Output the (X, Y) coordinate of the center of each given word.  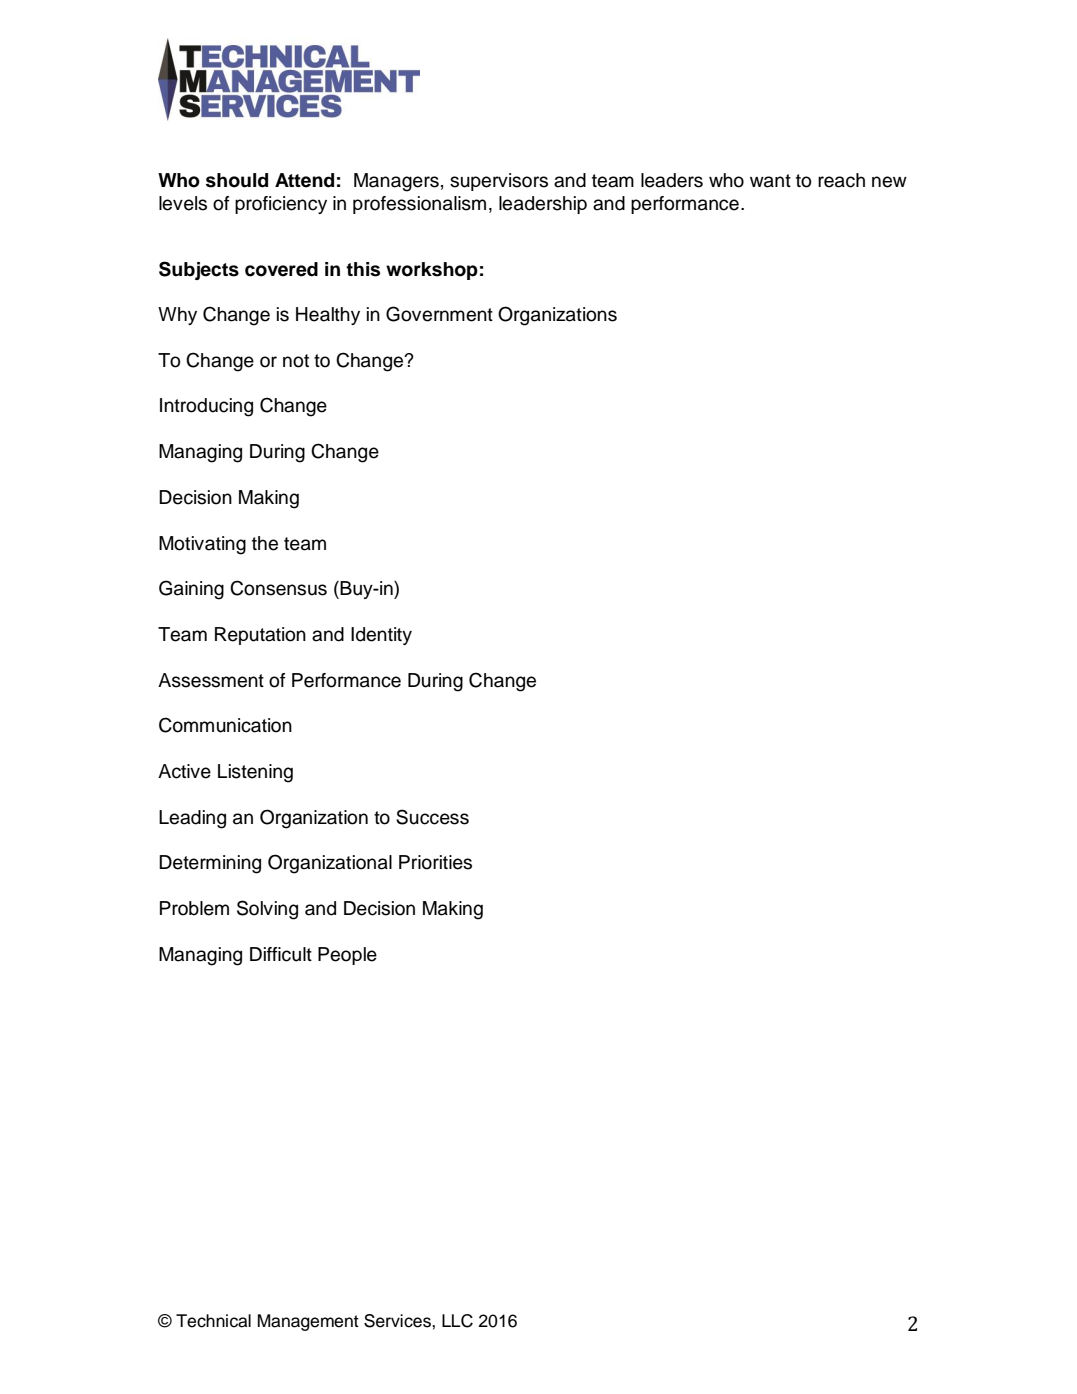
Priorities (435, 862)
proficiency (281, 205)
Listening (255, 773)
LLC (457, 1321)
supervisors (499, 182)
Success (432, 817)
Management (308, 1322)
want (770, 181)
